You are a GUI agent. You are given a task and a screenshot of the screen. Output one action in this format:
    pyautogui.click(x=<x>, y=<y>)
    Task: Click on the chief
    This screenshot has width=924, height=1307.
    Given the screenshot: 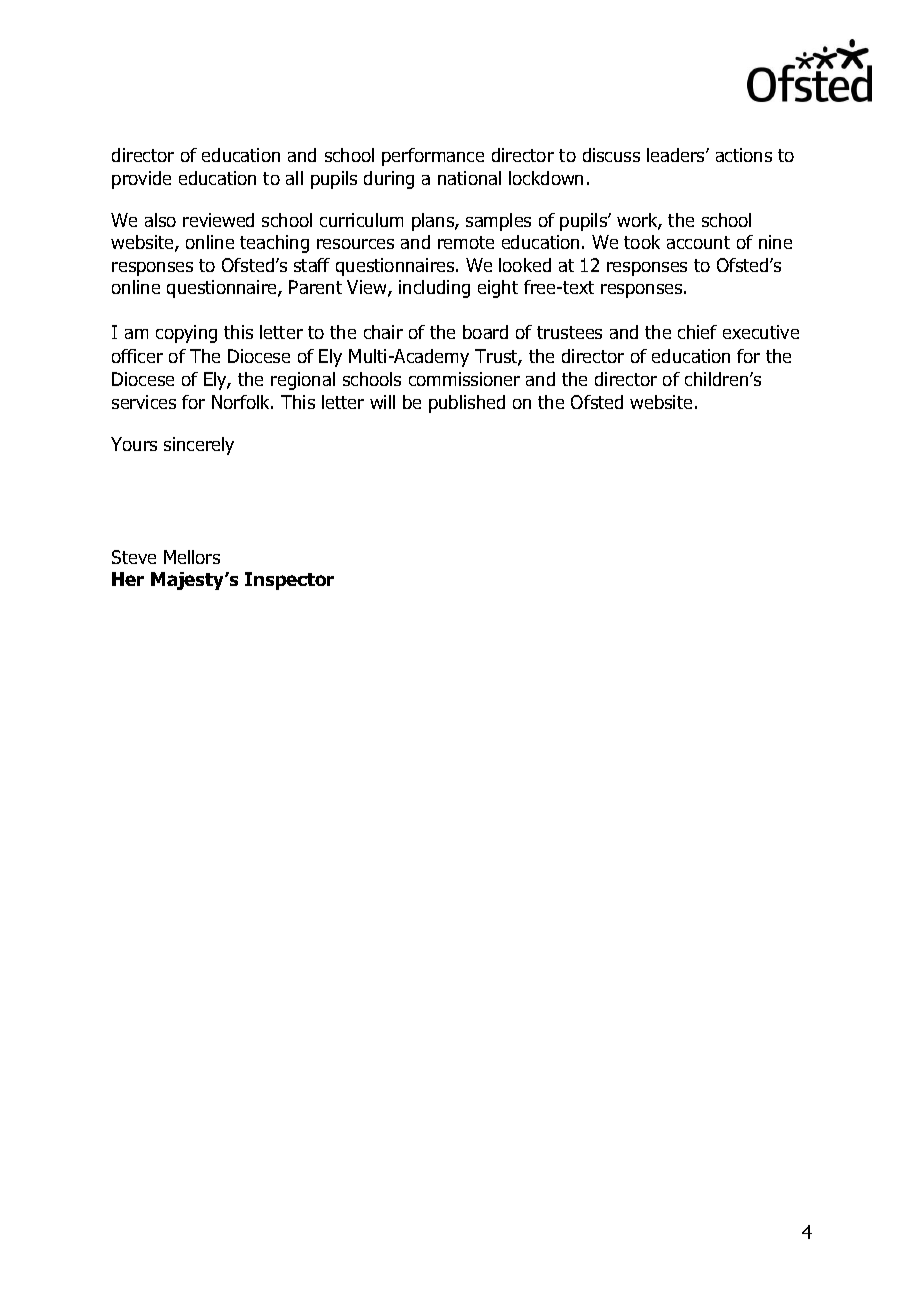 What is the action you would take?
    pyautogui.click(x=697, y=332)
